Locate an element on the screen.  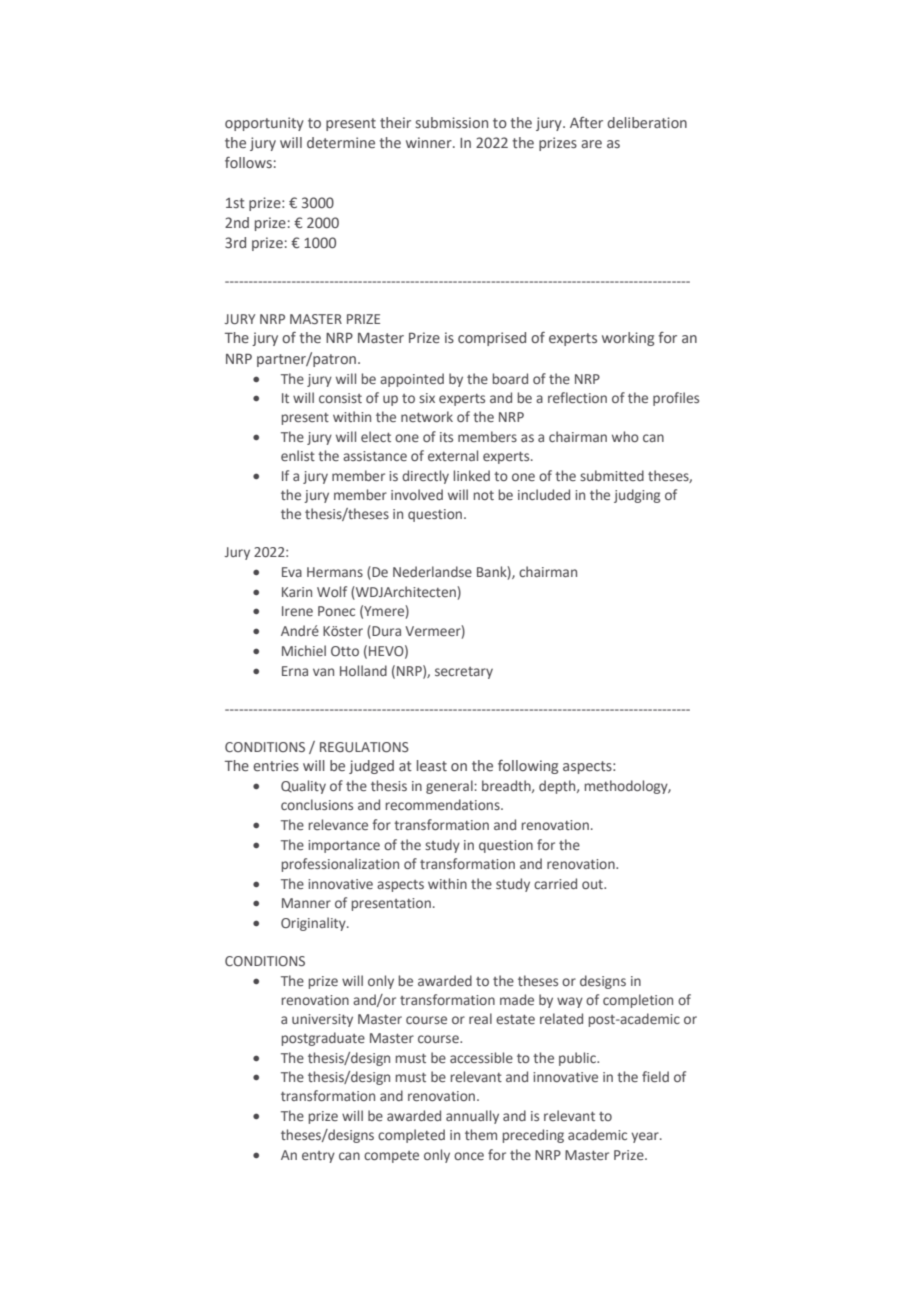
deliberation is located at coordinates (647, 122).
